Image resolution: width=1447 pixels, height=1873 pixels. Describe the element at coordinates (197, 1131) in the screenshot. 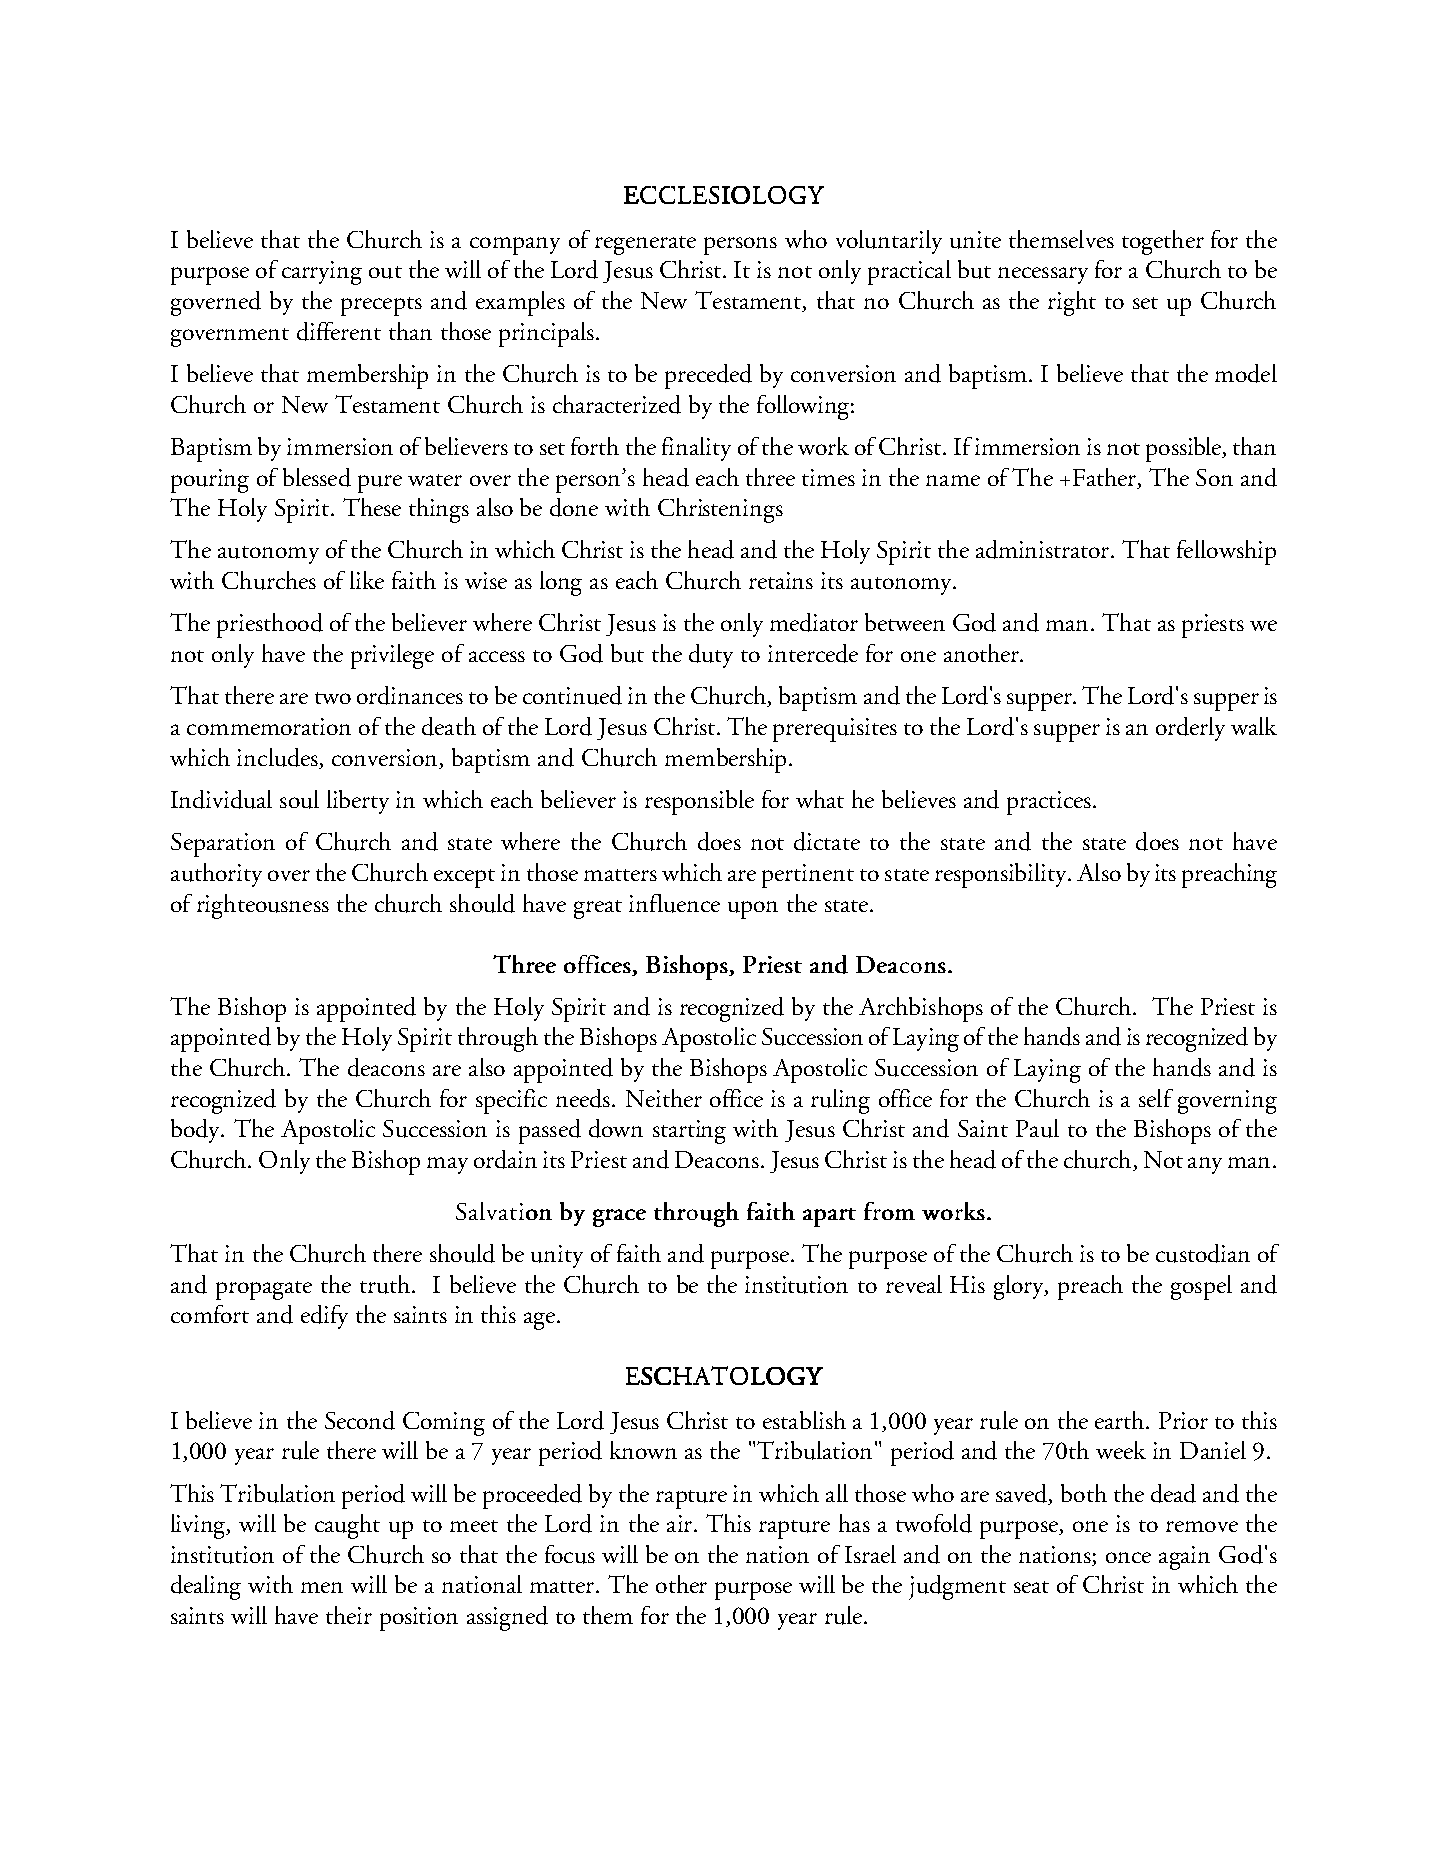

I see `body` at that location.
